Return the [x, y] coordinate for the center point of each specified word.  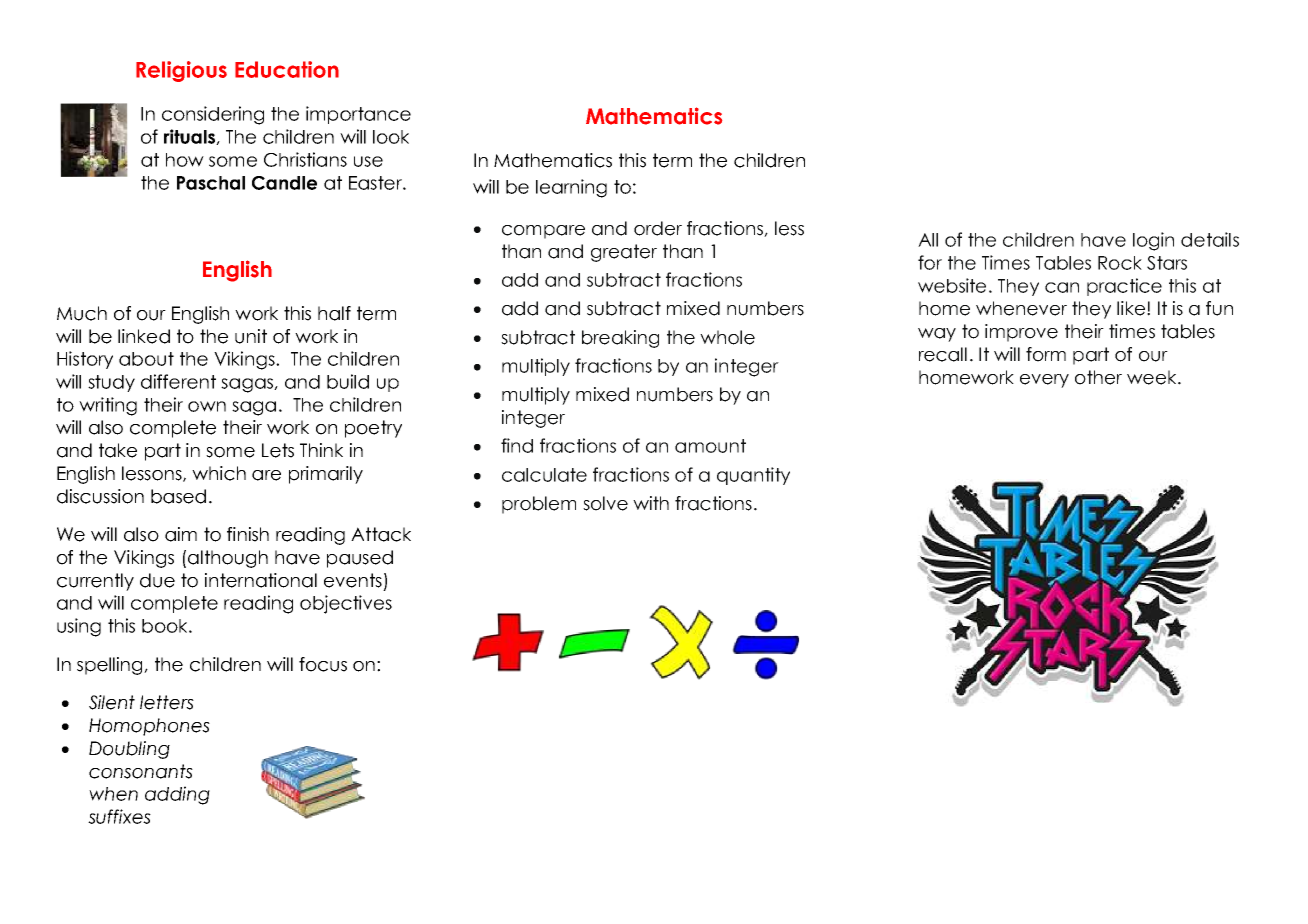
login [1153, 241]
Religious [181, 71]
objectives [346, 604]
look [391, 137]
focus [323, 664]
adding [177, 795]
